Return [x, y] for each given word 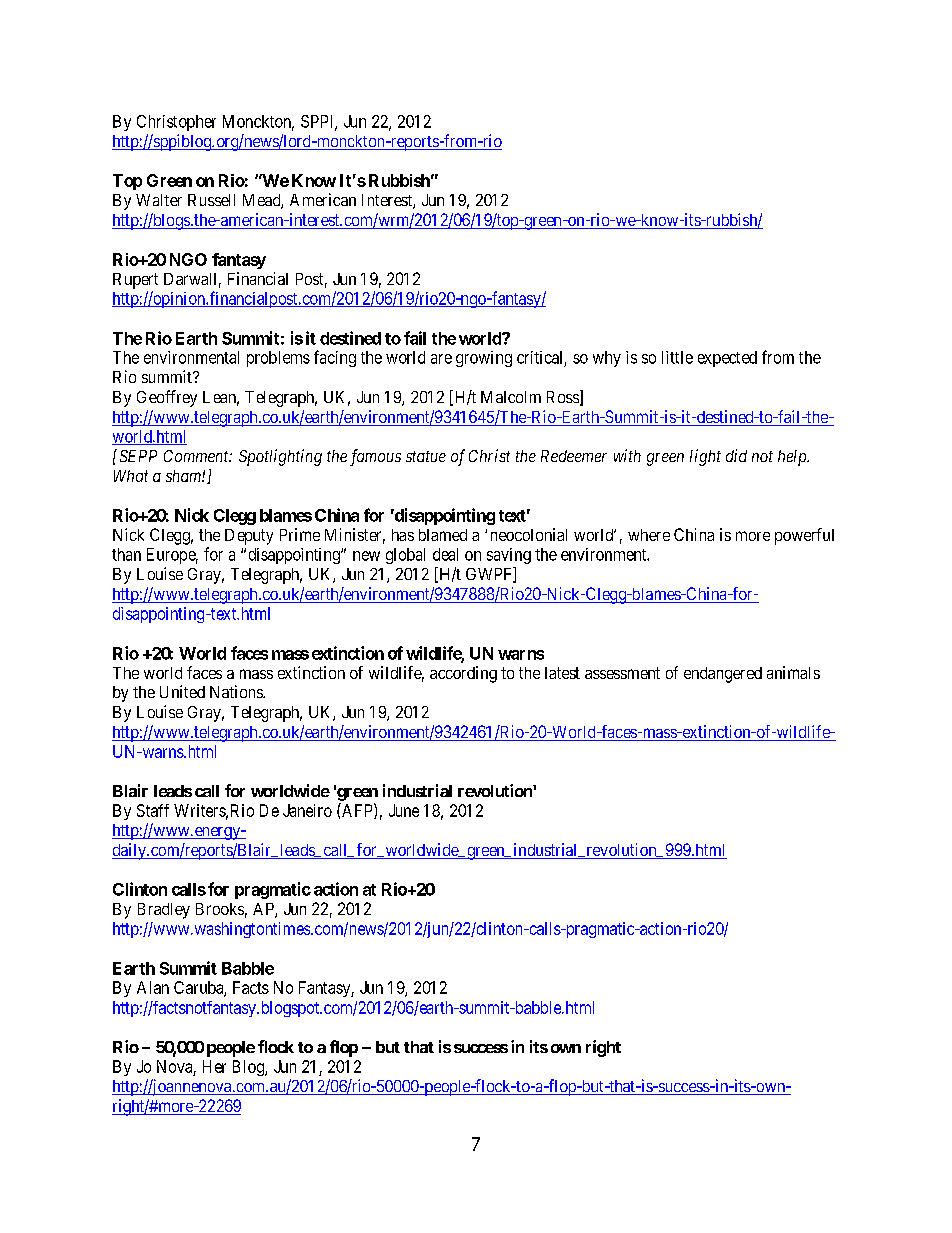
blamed [443, 535]
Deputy [249, 537]
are [441, 359]
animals [793, 672]
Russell [211, 200]
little [677, 357]
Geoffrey [167, 398]
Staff [153, 810]
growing [484, 359]
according [463, 674]
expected [727, 359]
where [649, 535]
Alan [153, 987]
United [182, 691]
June [404, 810]
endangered [723, 675]
